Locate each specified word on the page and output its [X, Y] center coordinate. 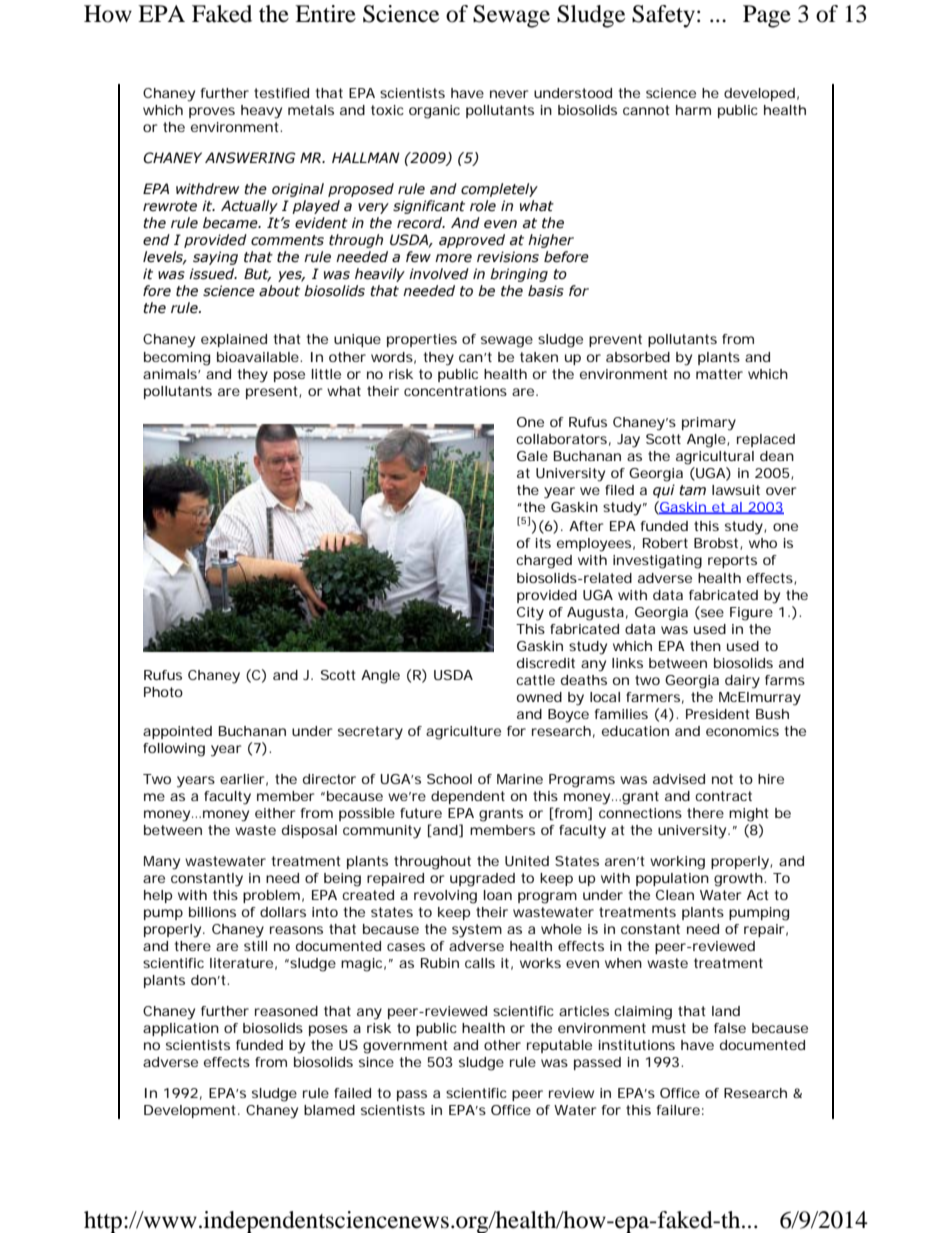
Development [191, 1111]
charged [544, 562]
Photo [163, 692]
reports [732, 561]
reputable [559, 1046]
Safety [663, 16]
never [509, 94]
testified [281, 93]
